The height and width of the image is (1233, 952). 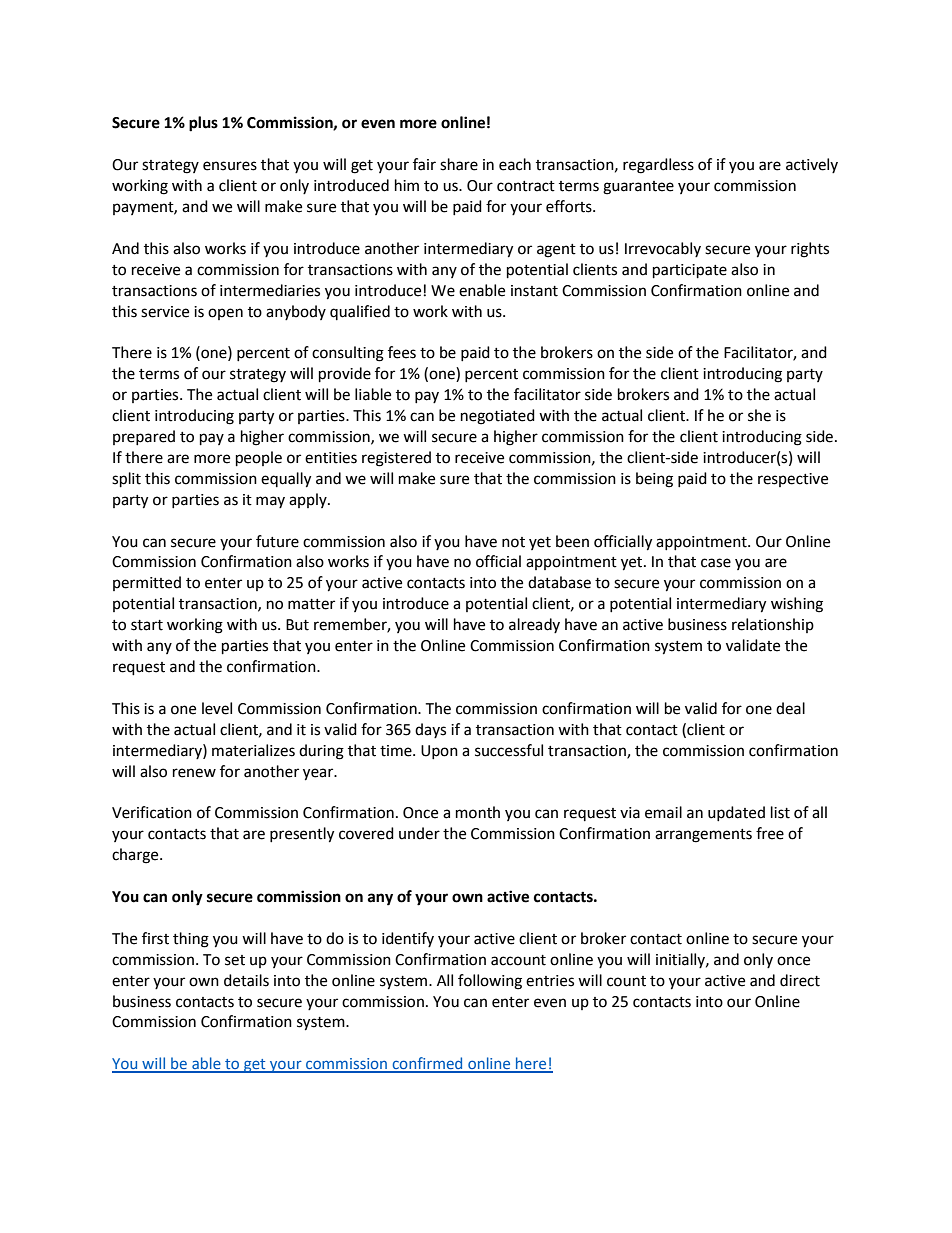 What do you see at coordinates (790, 708) in the image?
I see `deal` at bounding box center [790, 708].
